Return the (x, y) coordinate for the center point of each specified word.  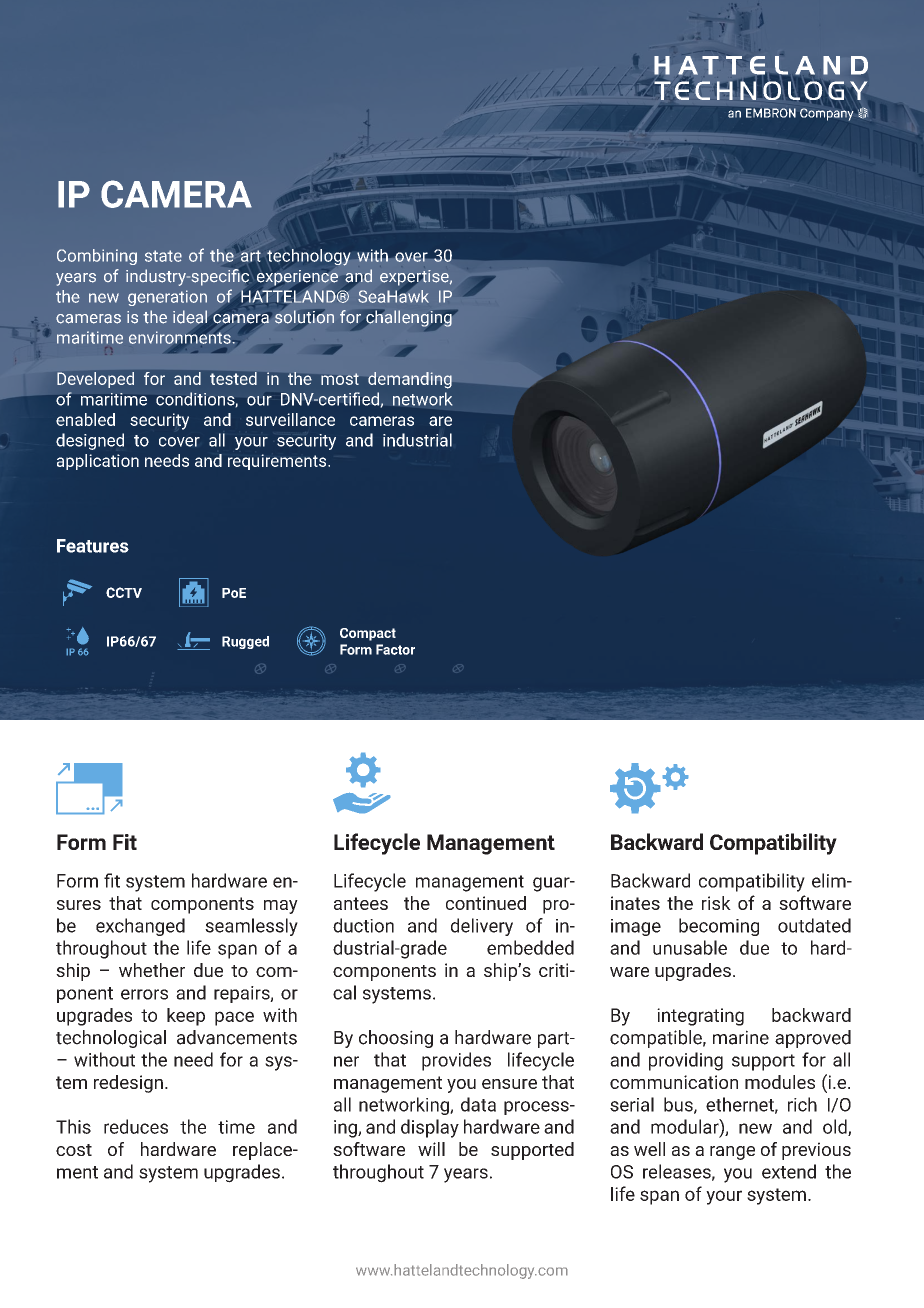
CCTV (124, 592)
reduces (136, 1126)
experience (297, 278)
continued (486, 903)
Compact (368, 634)
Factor (395, 649)
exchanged (140, 927)
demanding (410, 380)
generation (167, 298)
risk (716, 903)
